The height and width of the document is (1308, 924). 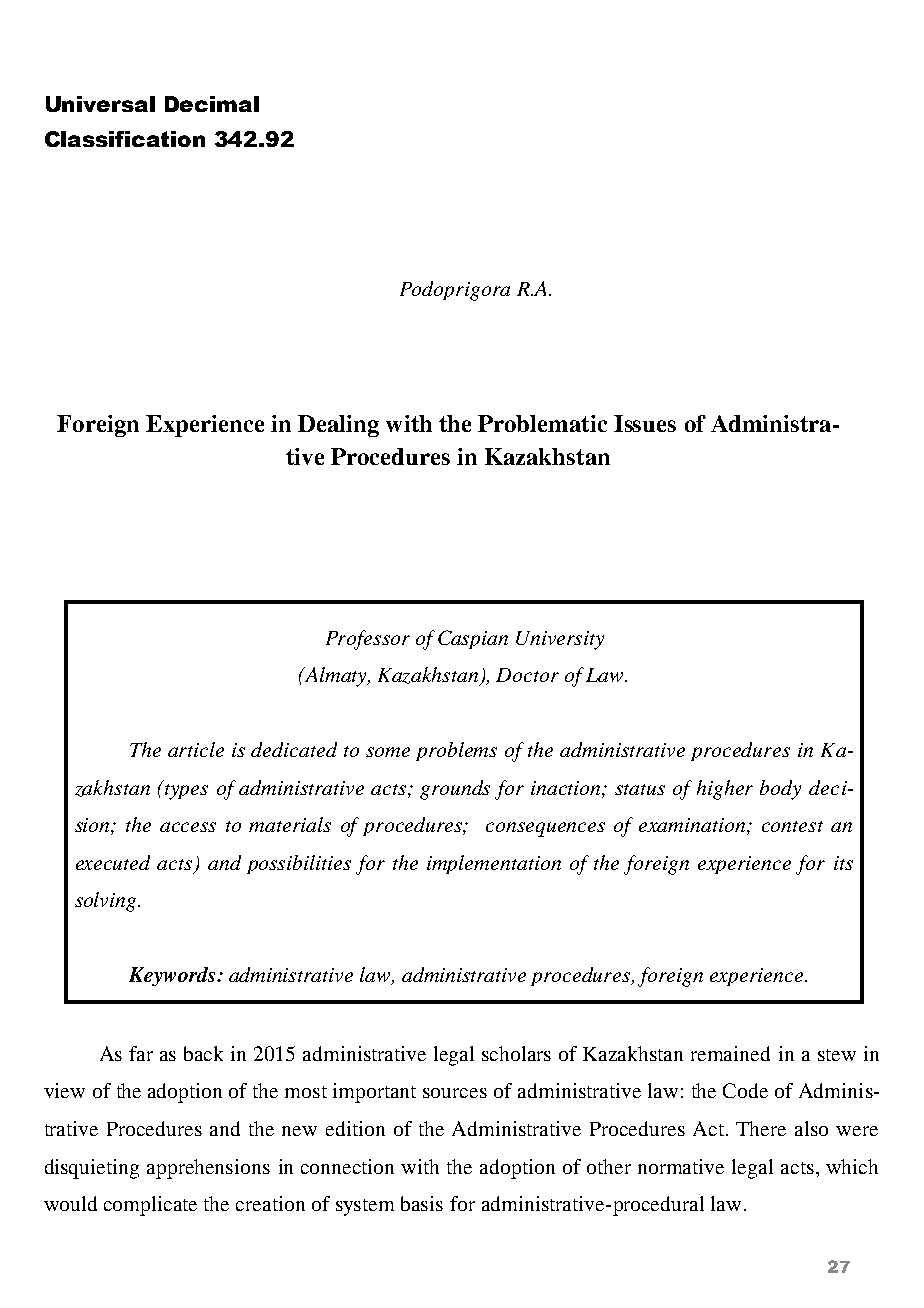 I want to click on There, so click(x=761, y=1128).
